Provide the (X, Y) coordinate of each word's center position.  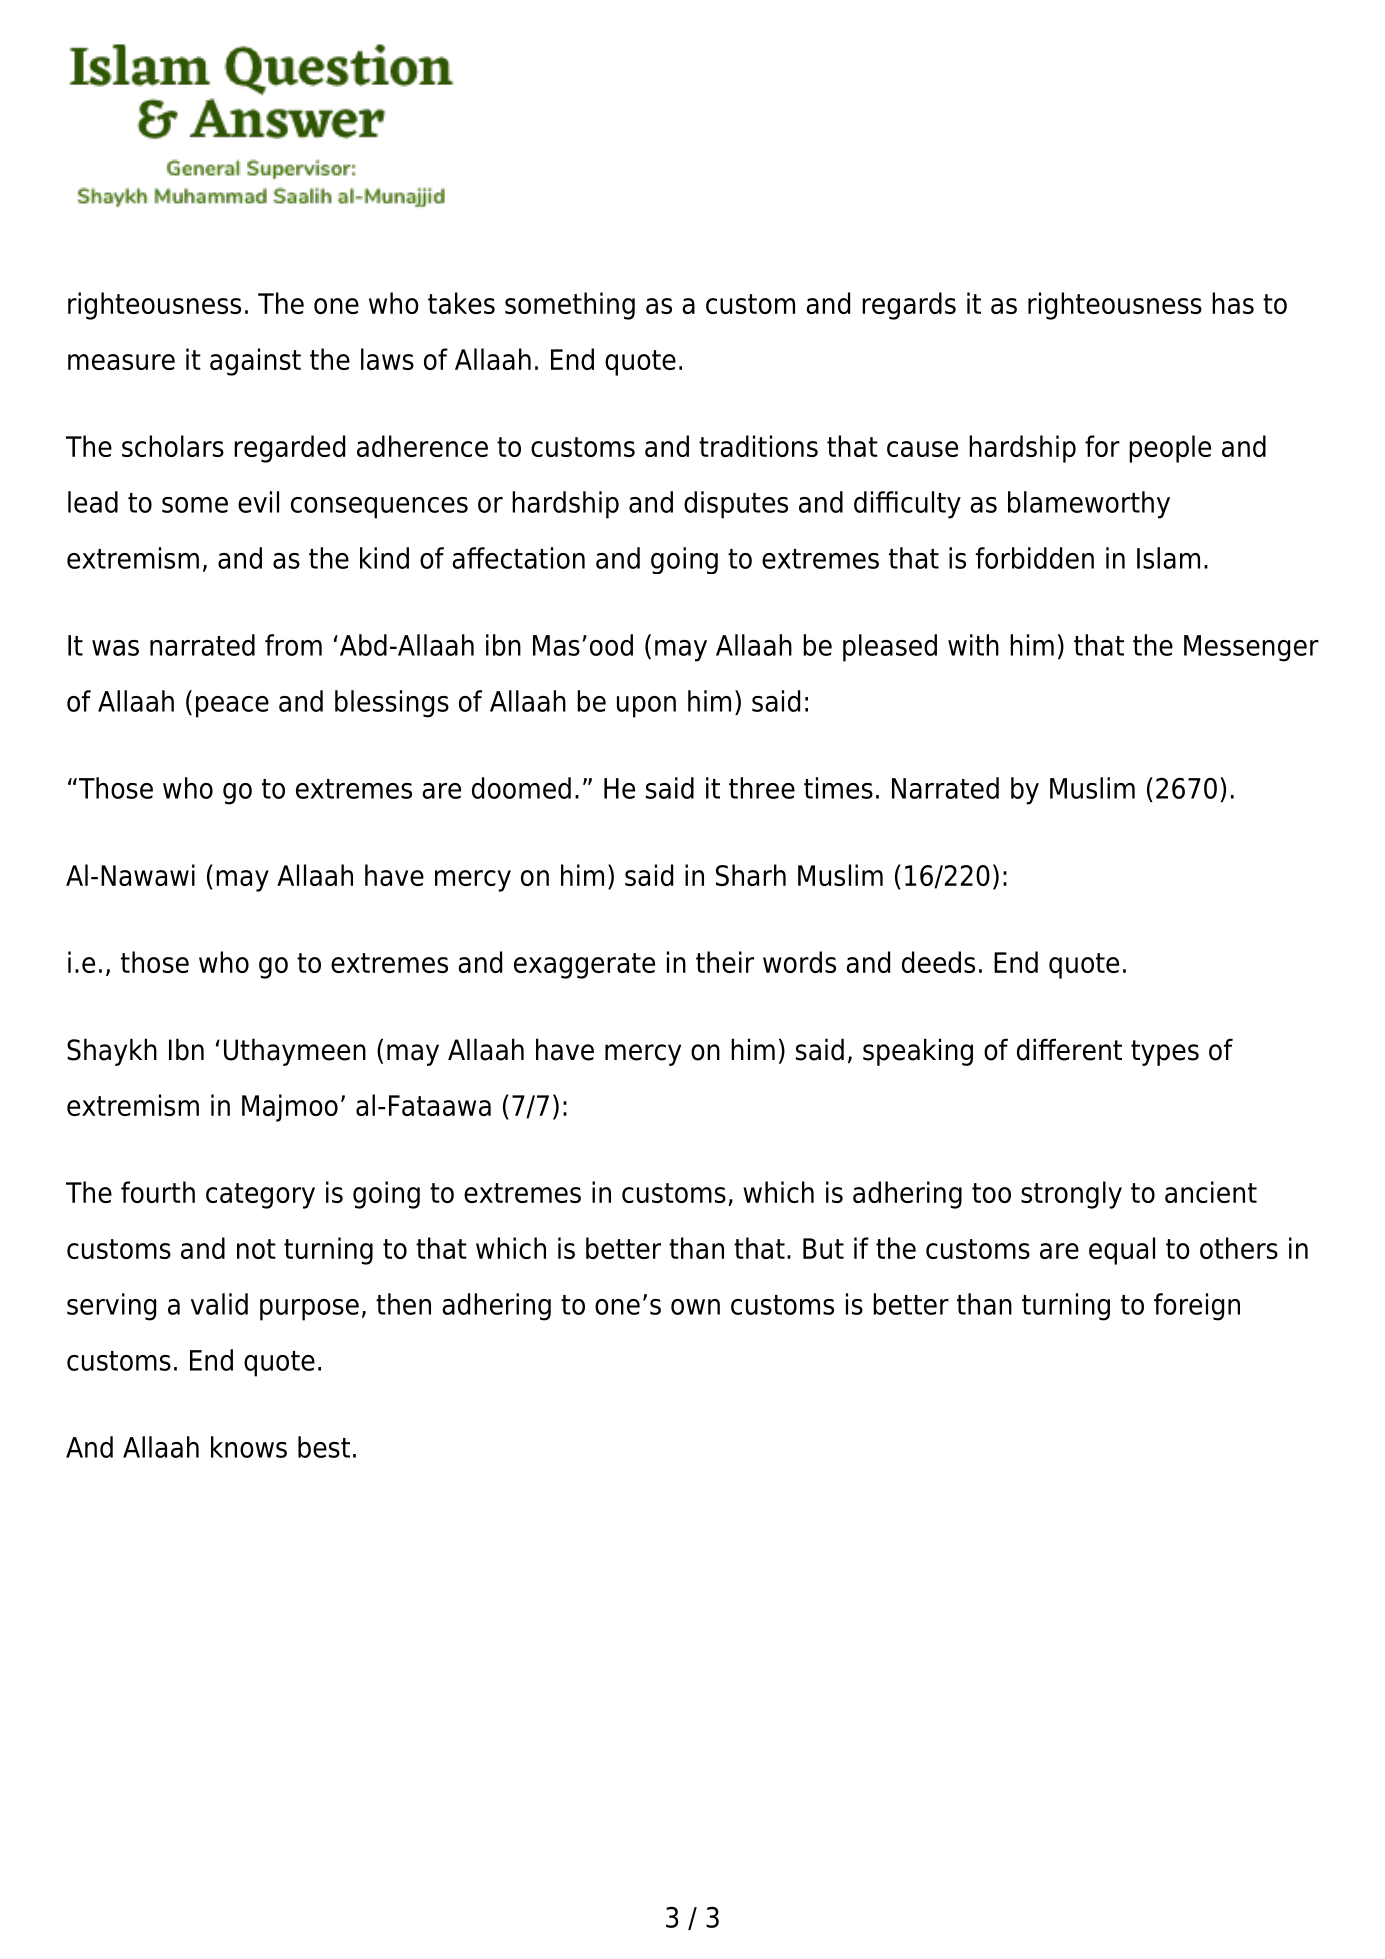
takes (461, 303)
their (725, 962)
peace (232, 707)
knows (249, 1447)
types (1165, 1053)
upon (646, 707)
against (255, 362)
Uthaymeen (295, 1052)
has (1233, 303)
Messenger (1251, 648)
